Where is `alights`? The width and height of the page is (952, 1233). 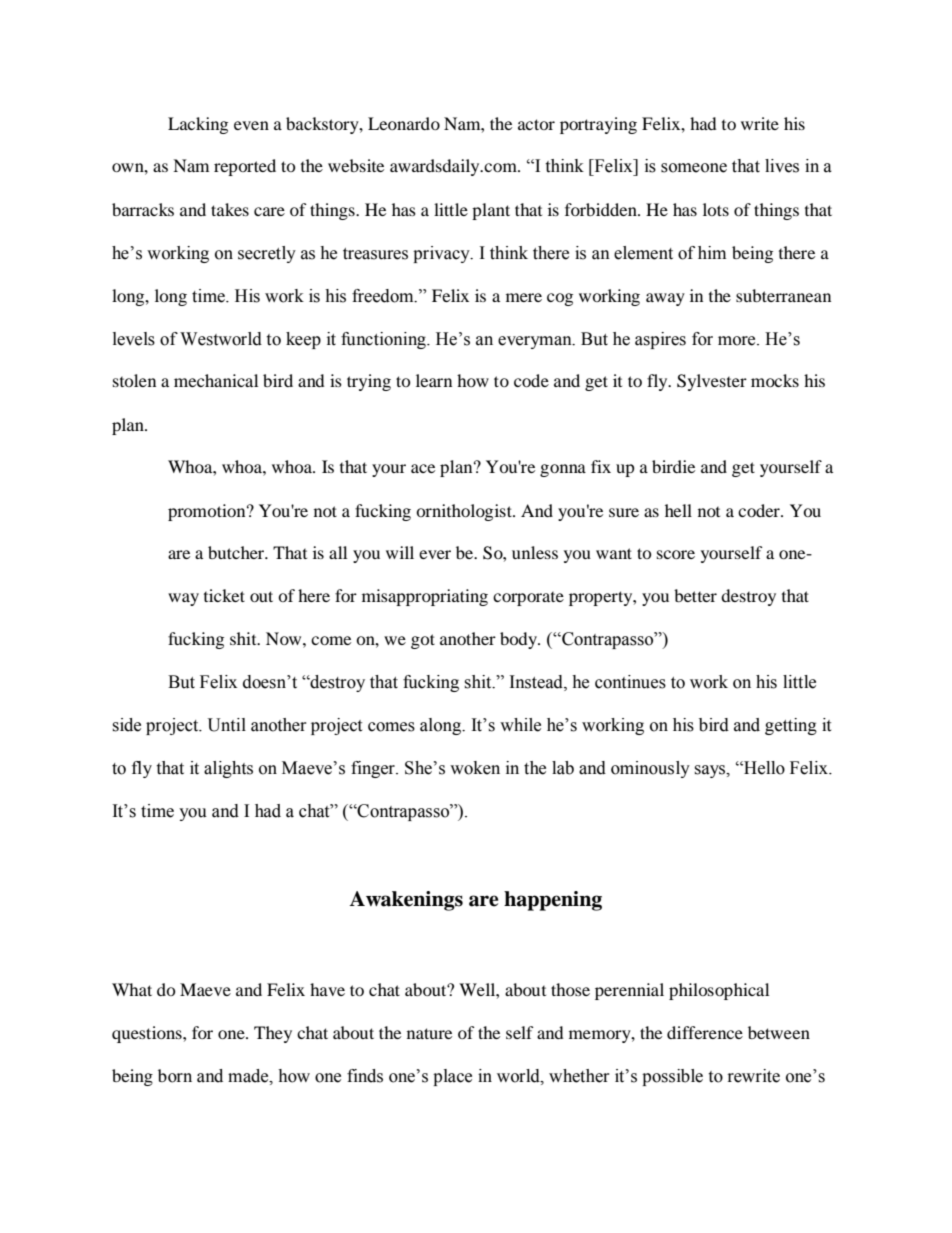 alights is located at coordinates (228, 769).
